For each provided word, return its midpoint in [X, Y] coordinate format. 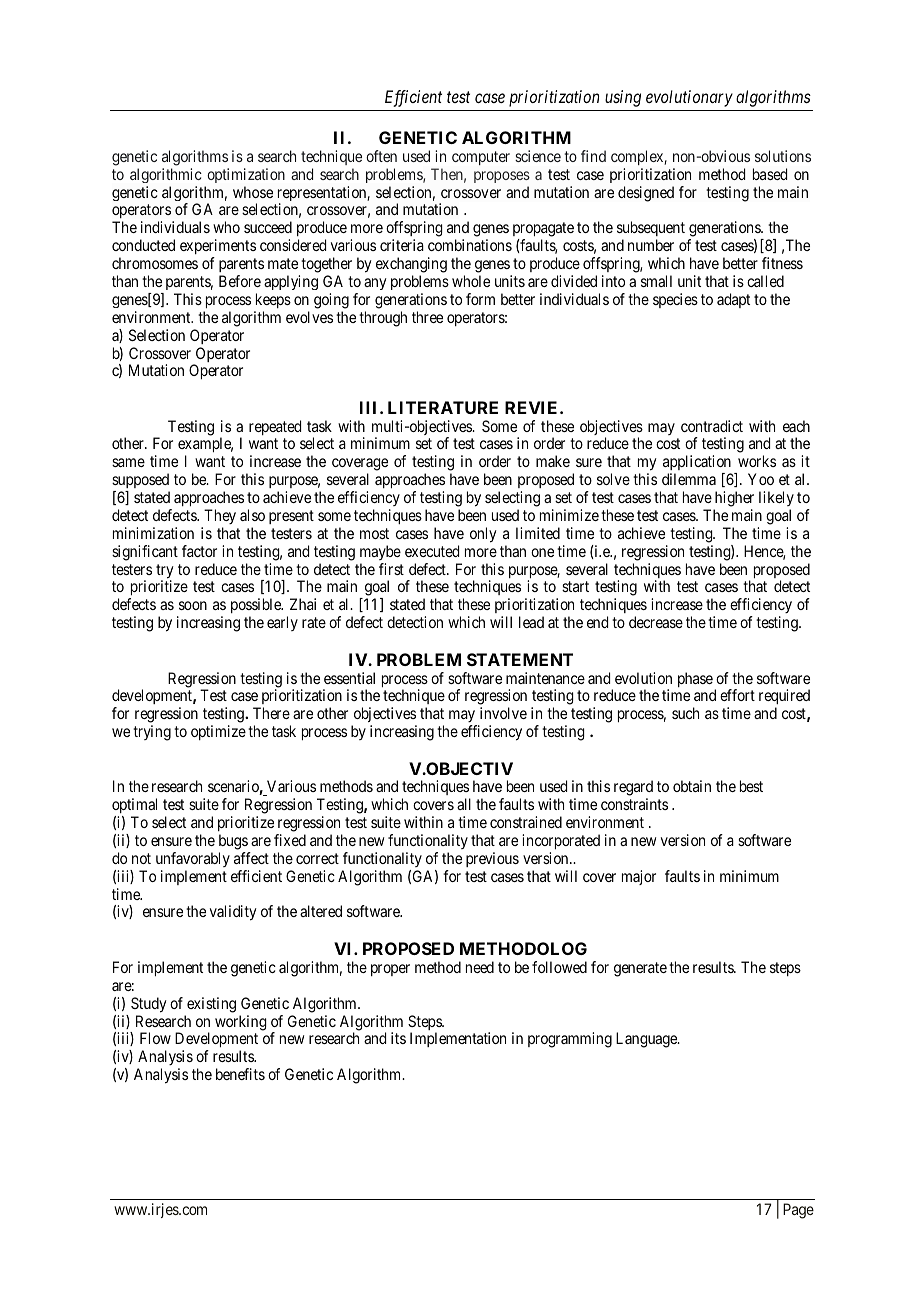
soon [193, 605]
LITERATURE [443, 407]
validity [233, 913]
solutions [783, 156]
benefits [240, 1074]
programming [570, 1040]
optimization [246, 175]
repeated [275, 427]
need [480, 967]
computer [481, 158]
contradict [712, 426]
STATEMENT [520, 659]
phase [695, 679]
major [639, 877]
